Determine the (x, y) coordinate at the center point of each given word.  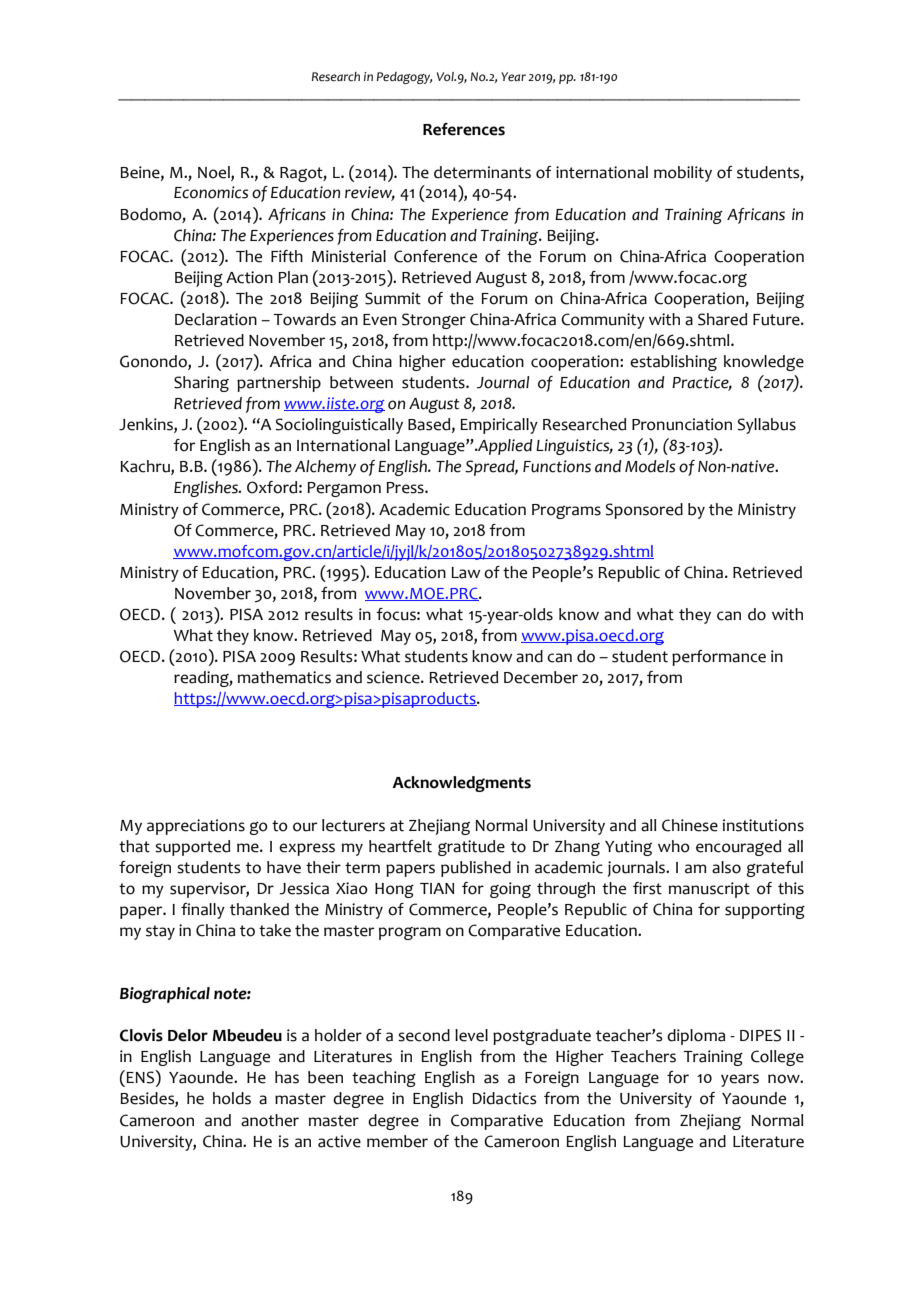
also (726, 867)
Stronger (434, 321)
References (464, 129)
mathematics (284, 677)
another (270, 1120)
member (397, 1141)
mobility (683, 174)
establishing (673, 363)
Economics (211, 192)
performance (719, 658)
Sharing (201, 384)
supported (192, 848)
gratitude (471, 848)
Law (465, 573)
